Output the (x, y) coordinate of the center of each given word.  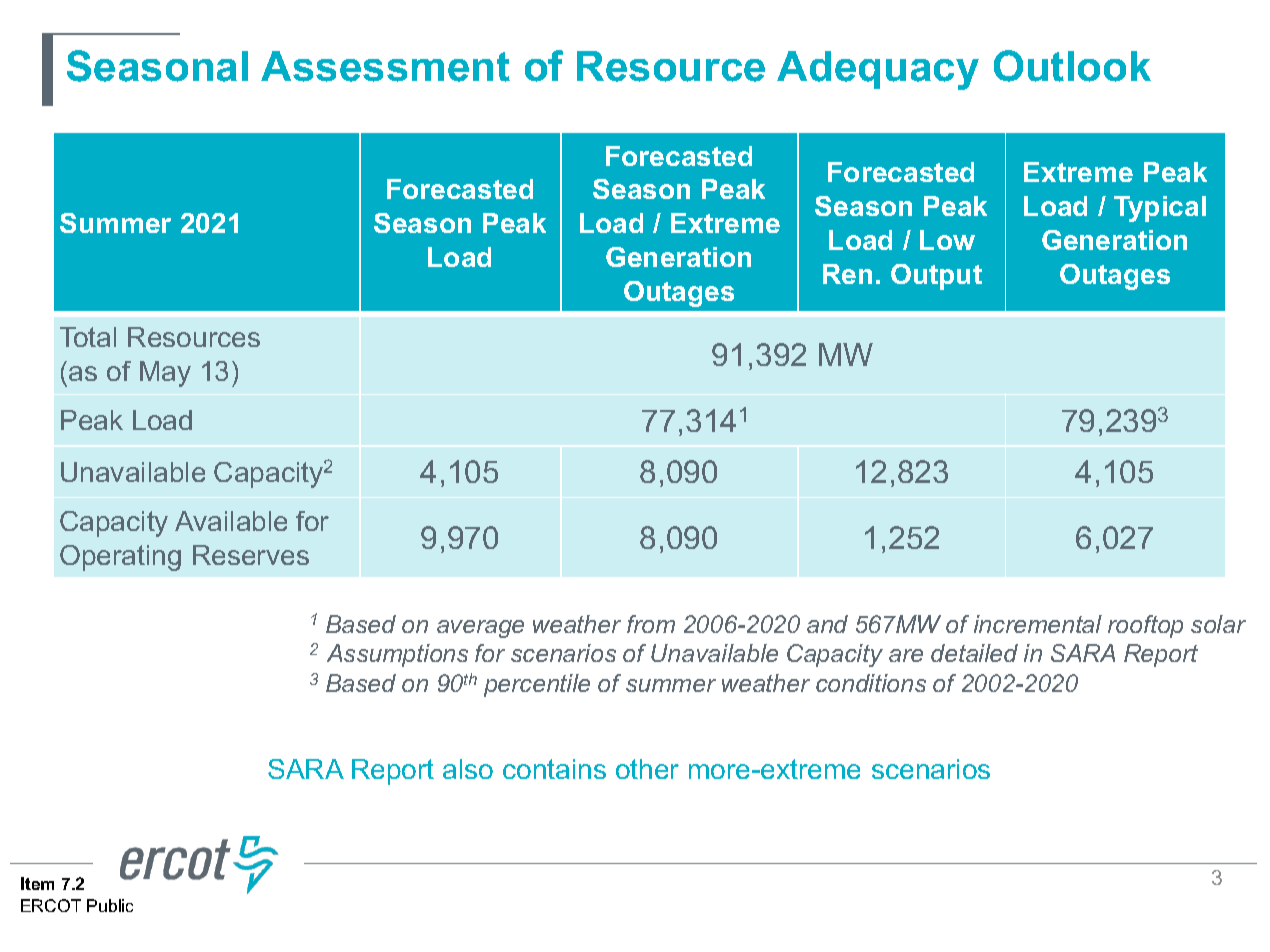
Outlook (1072, 66)
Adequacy (878, 70)
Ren (847, 274)
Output (936, 277)
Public (110, 905)
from (651, 624)
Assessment (385, 66)
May (165, 374)
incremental (1038, 624)
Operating (120, 558)
